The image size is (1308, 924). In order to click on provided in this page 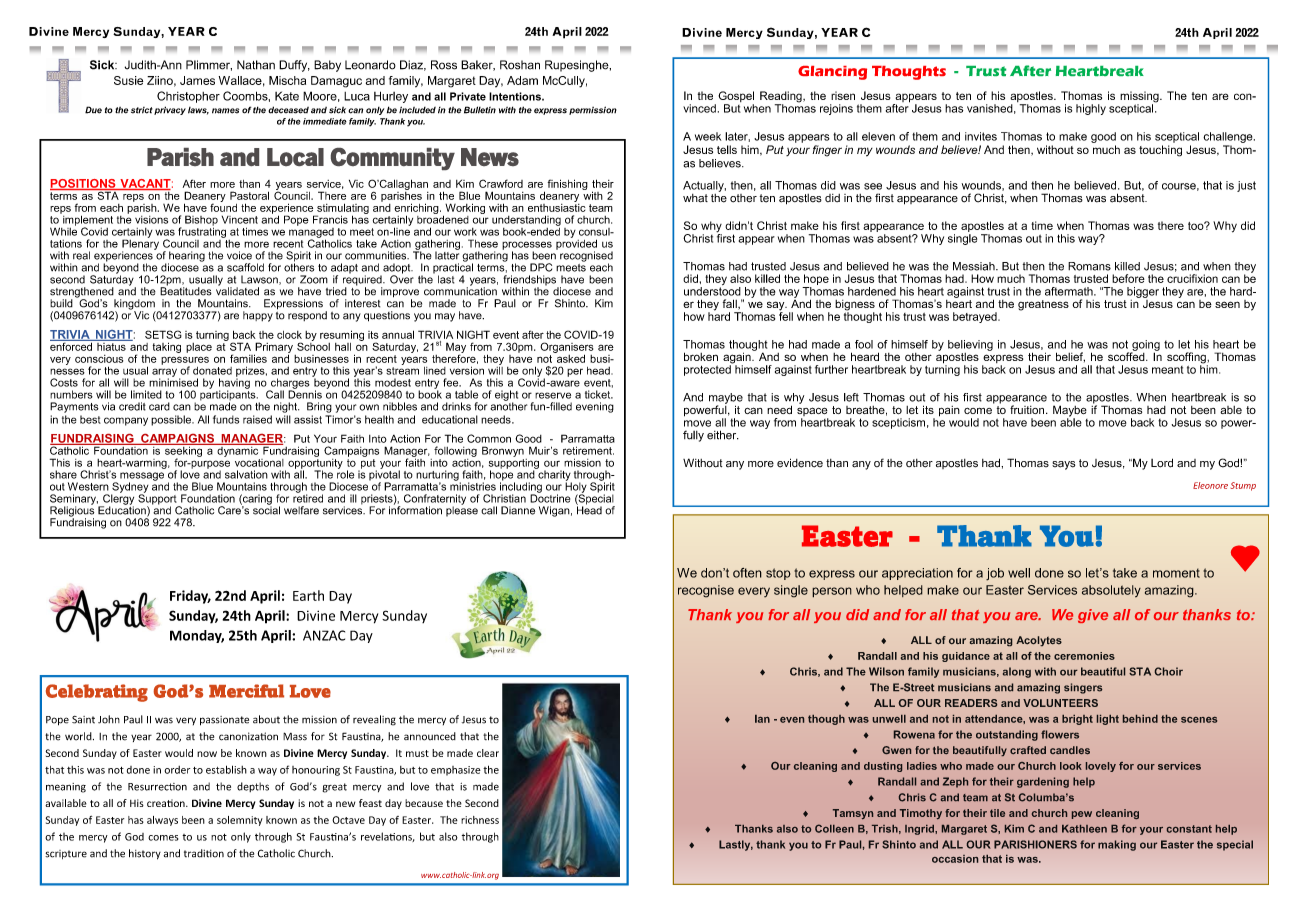, I will do `click(576, 244)`.
